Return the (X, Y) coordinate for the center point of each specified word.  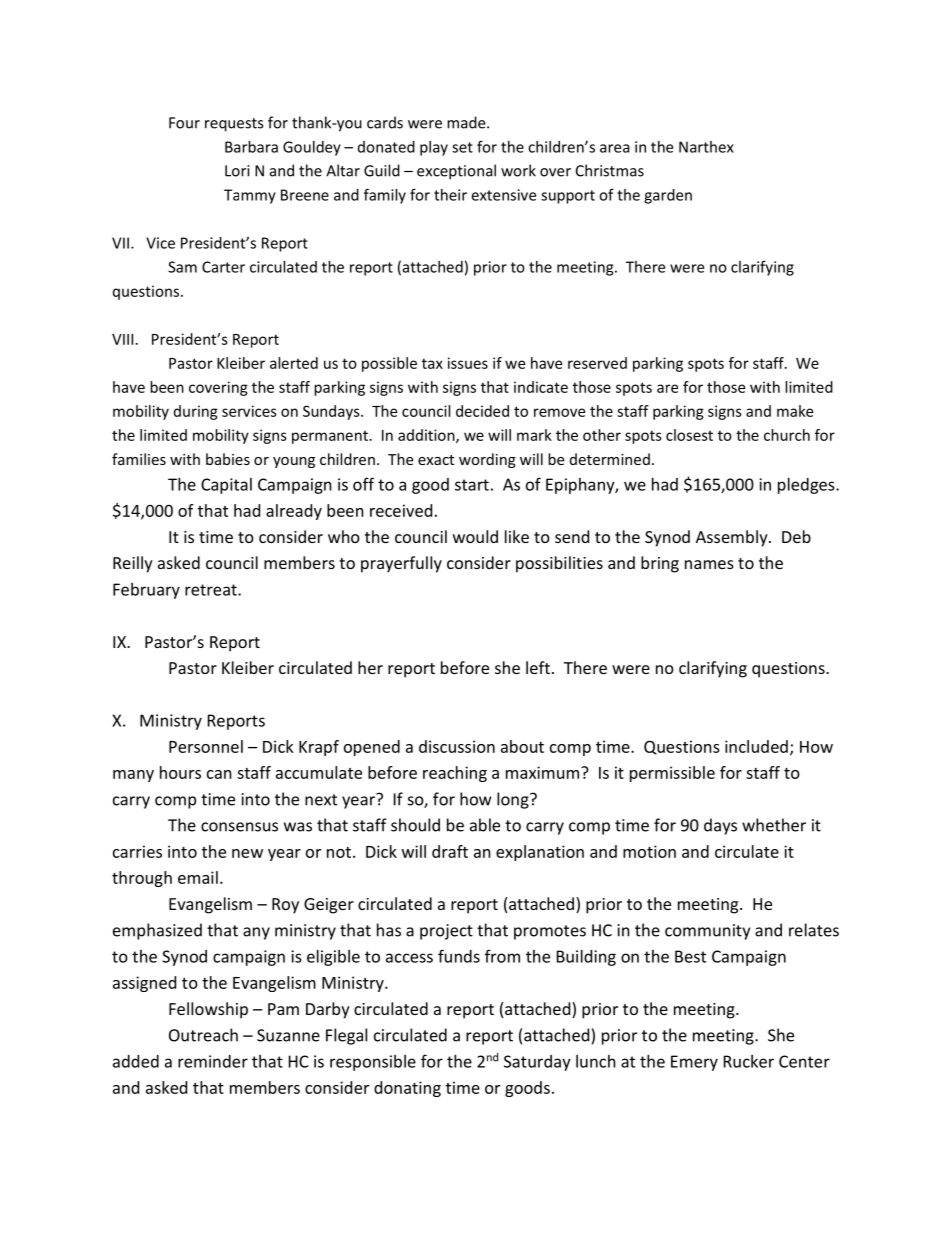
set (462, 147)
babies (228, 459)
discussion (457, 746)
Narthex (706, 147)
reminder (213, 1061)
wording (487, 460)
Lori (237, 171)
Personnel (206, 746)
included (756, 746)
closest (689, 435)
